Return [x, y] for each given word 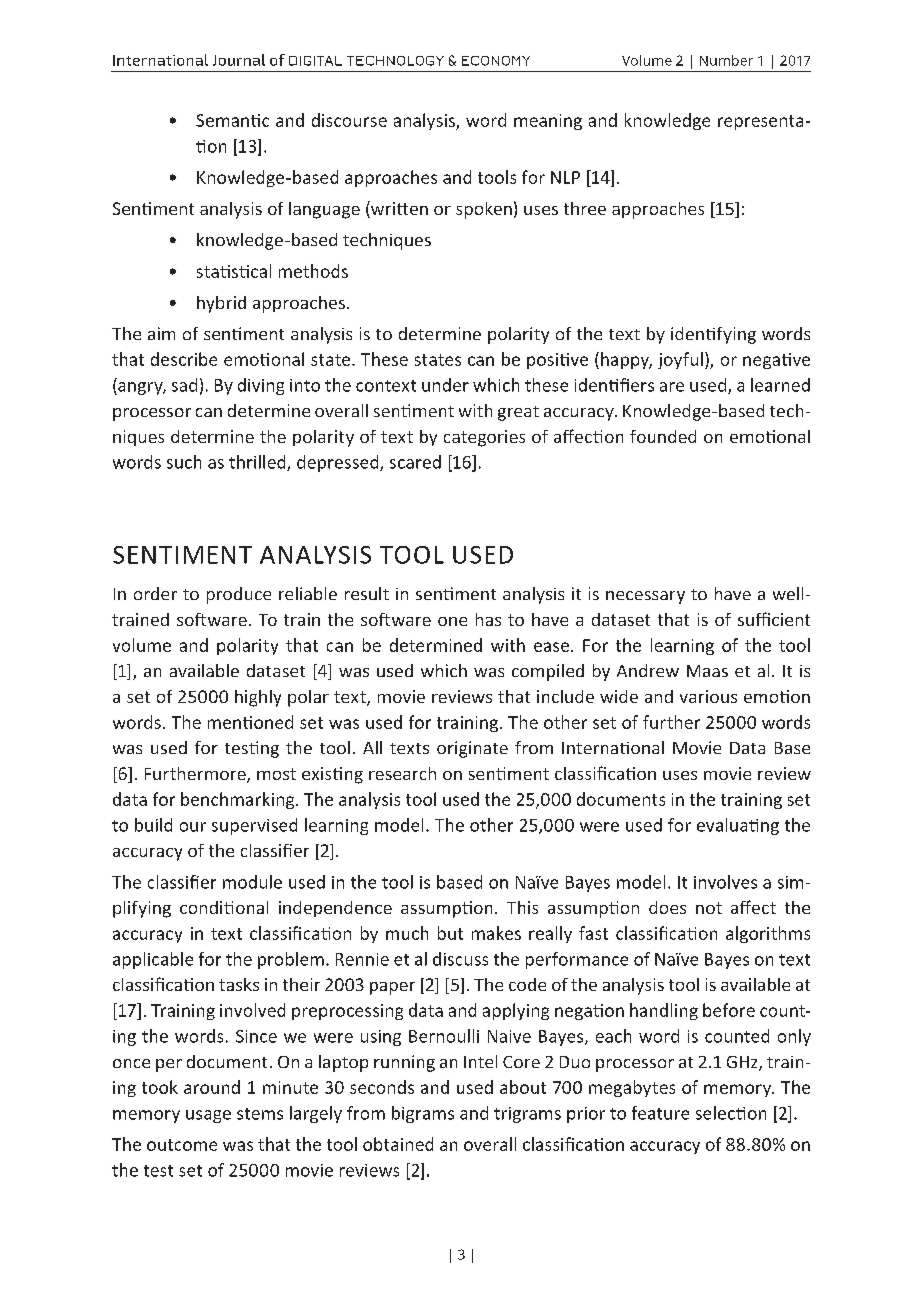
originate [472, 749]
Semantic [232, 120]
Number [726, 60]
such [184, 462]
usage [208, 1116]
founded [663, 436]
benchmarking [239, 800]
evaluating [738, 826]
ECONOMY [496, 61]
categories [484, 438]
